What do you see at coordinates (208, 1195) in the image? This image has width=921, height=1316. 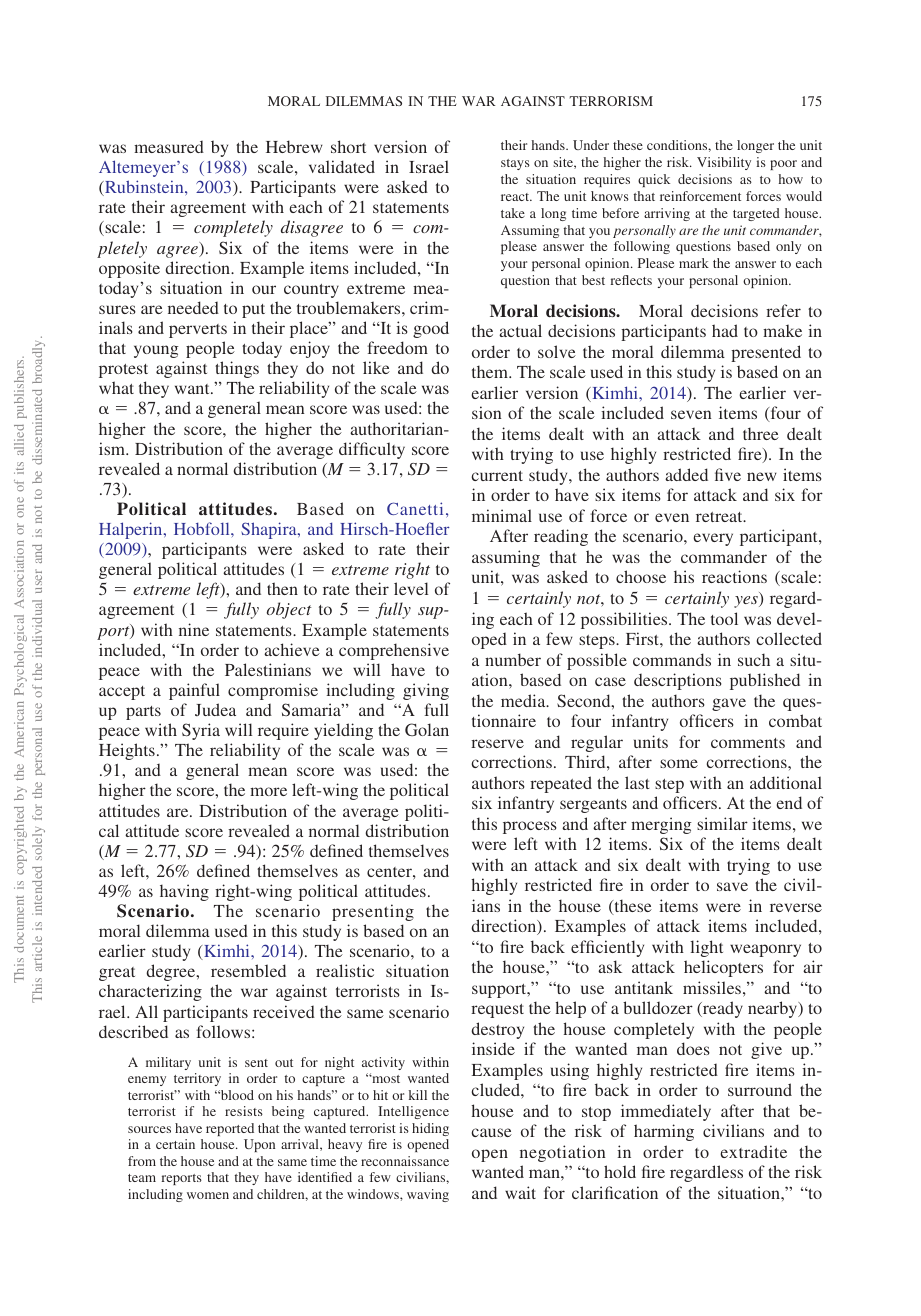 I see `women` at bounding box center [208, 1195].
